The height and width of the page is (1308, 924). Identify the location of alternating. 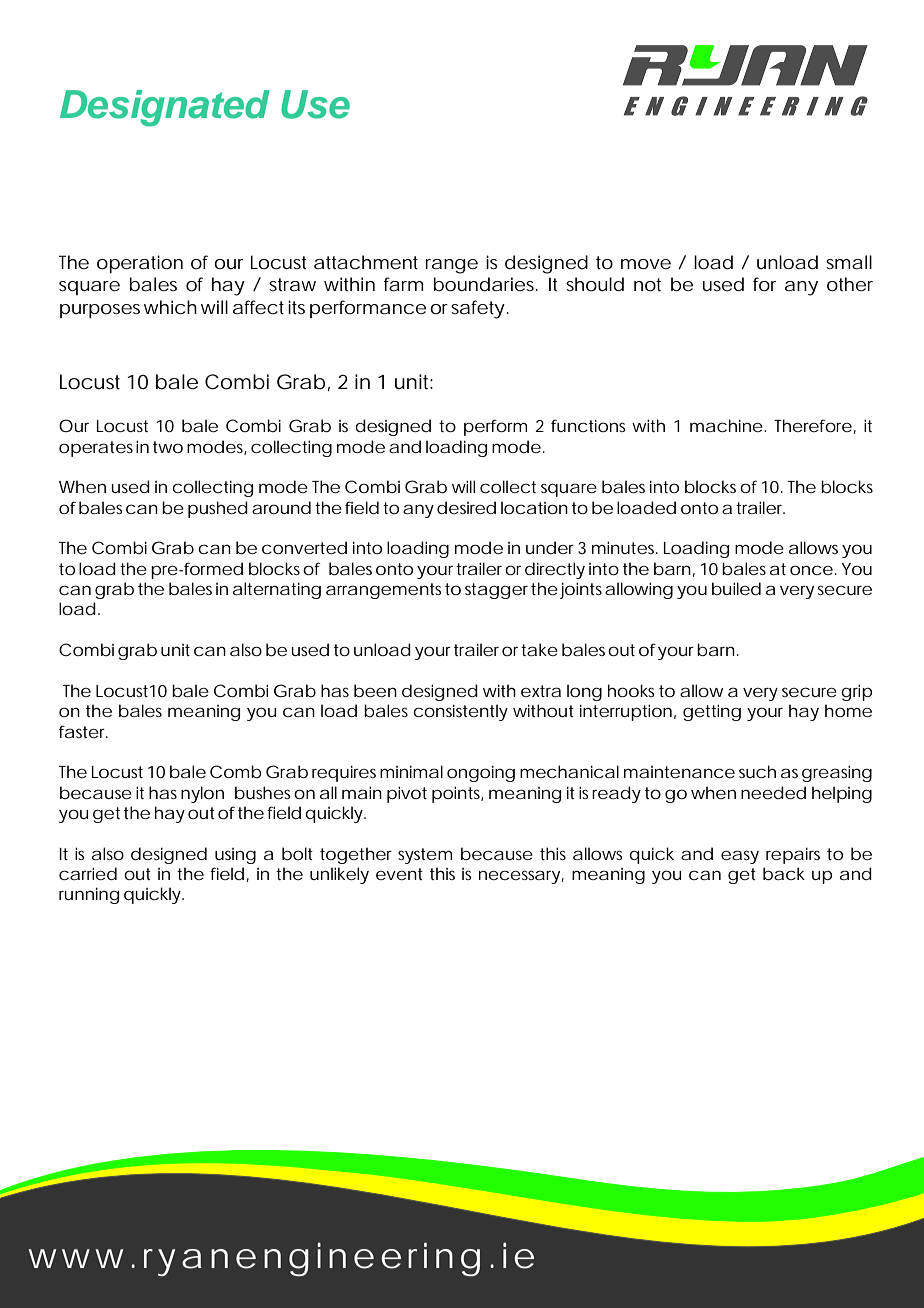
(277, 590).
